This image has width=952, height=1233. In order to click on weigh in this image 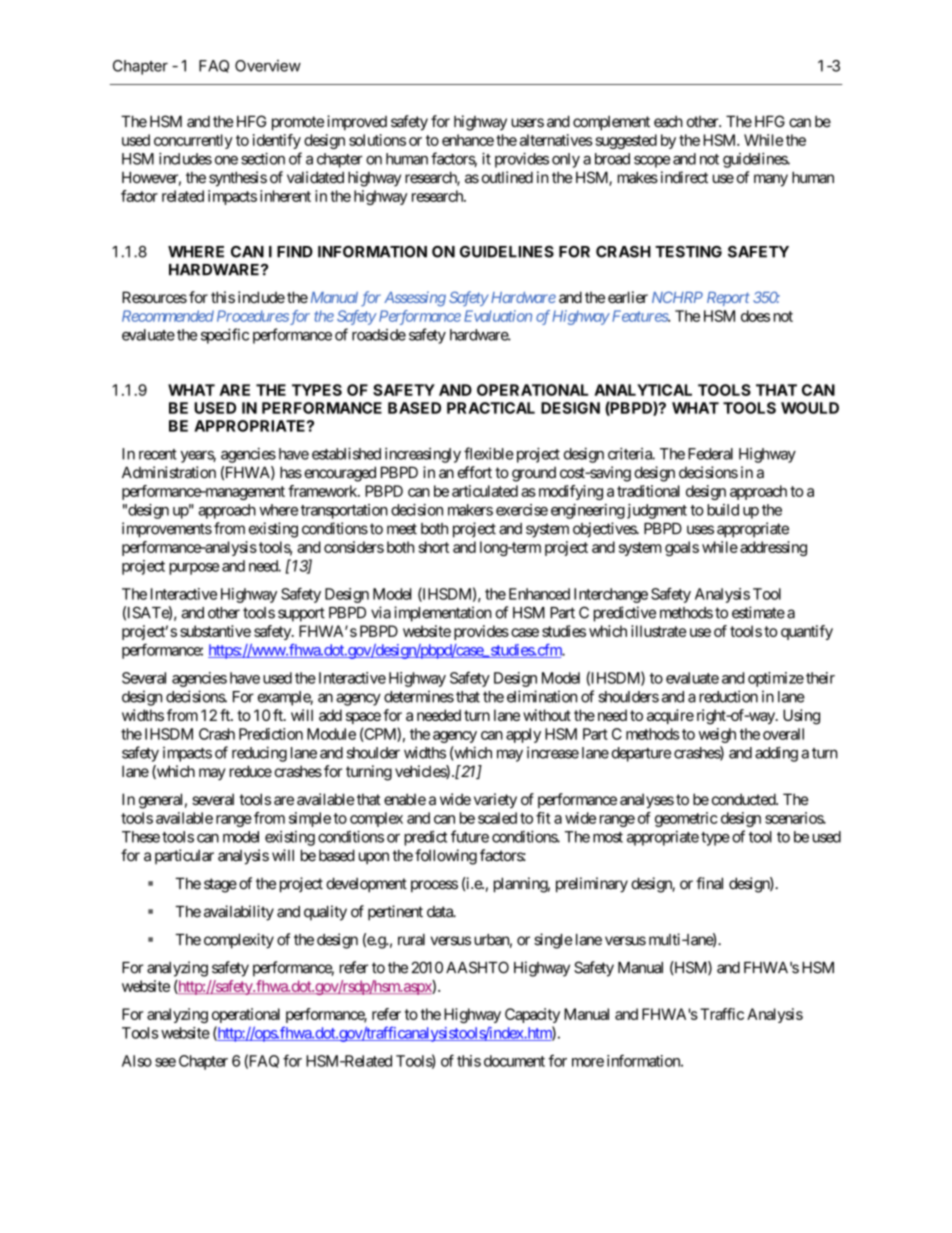, I will do `click(717, 735)`.
